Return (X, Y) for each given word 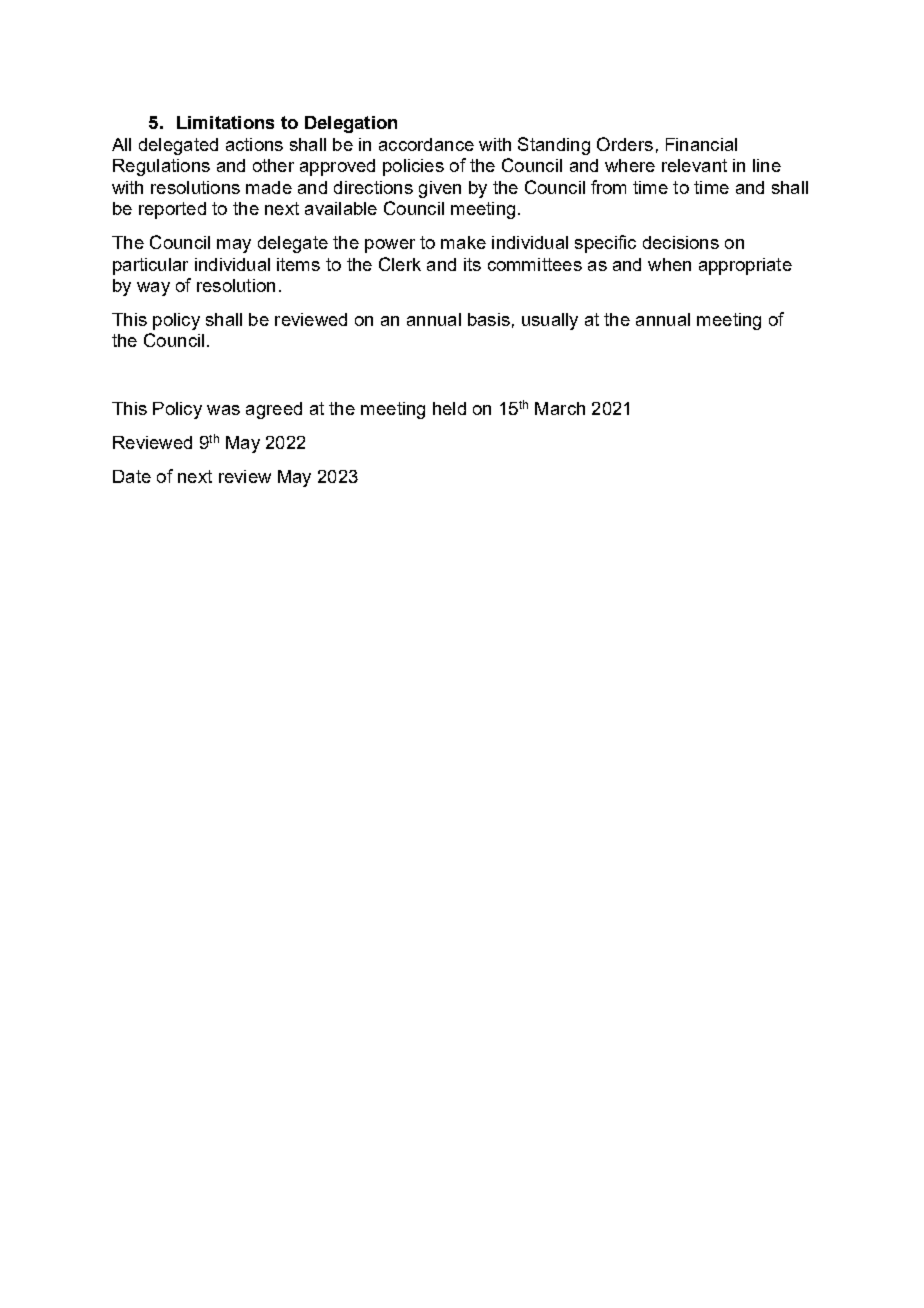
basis (489, 319)
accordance (426, 144)
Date (132, 476)
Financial (701, 144)
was (223, 410)
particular (150, 266)
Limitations (225, 122)
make (463, 242)
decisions (681, 242)
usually (550, 321)
